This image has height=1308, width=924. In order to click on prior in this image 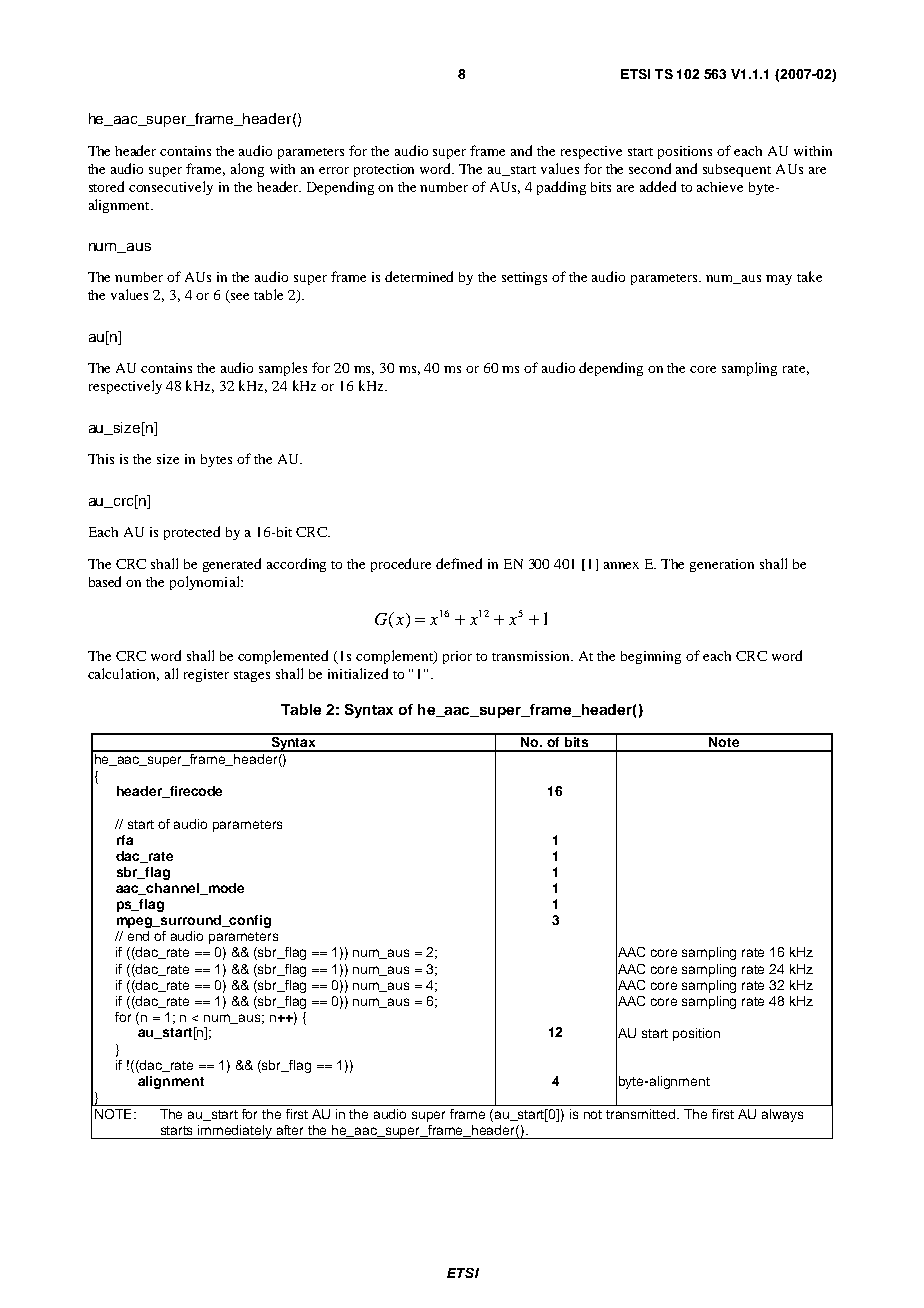, I will do `click(457, 657)`.
